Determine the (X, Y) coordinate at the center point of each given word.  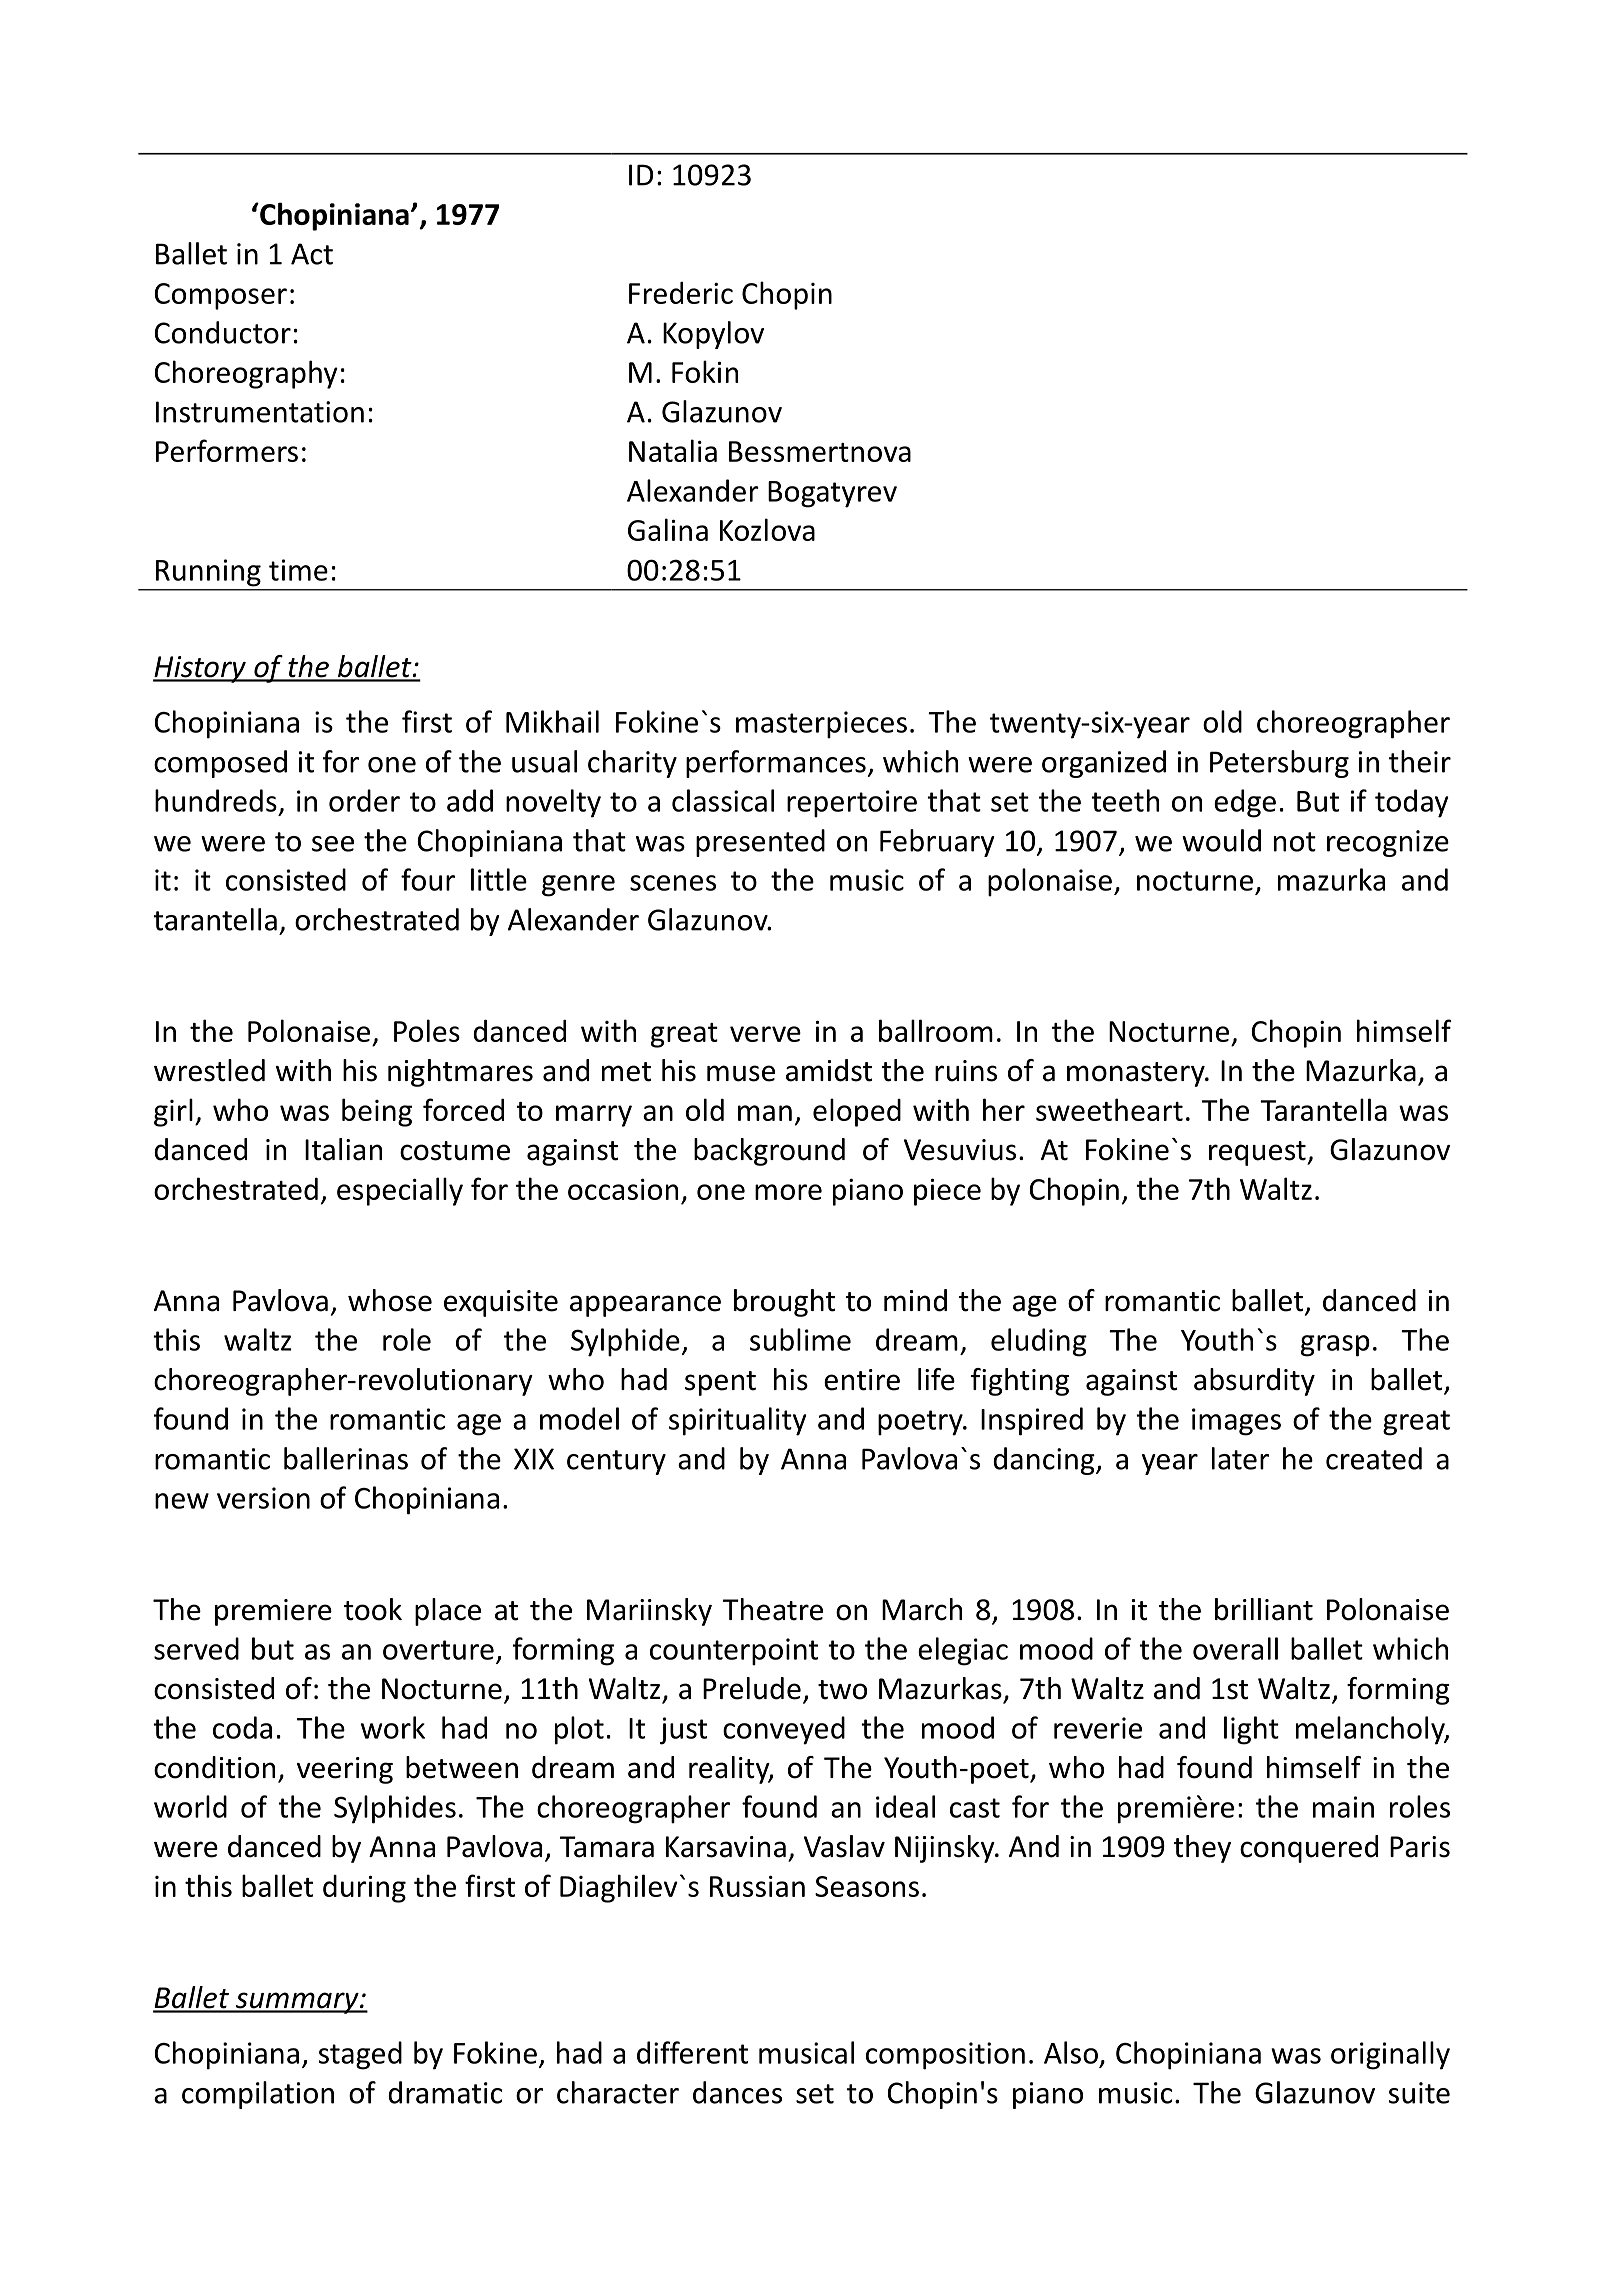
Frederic (681, 293)
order (364, 800)
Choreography (246, 374)
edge (1245, 803)
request (1258, 1153)
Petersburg (1279, 764)
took (373, 1609)
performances (776, 764)
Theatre (773, 1609)
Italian (343, 1149)
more (788, 1192)
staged (360, 2055)
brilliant (1264, 1609)
